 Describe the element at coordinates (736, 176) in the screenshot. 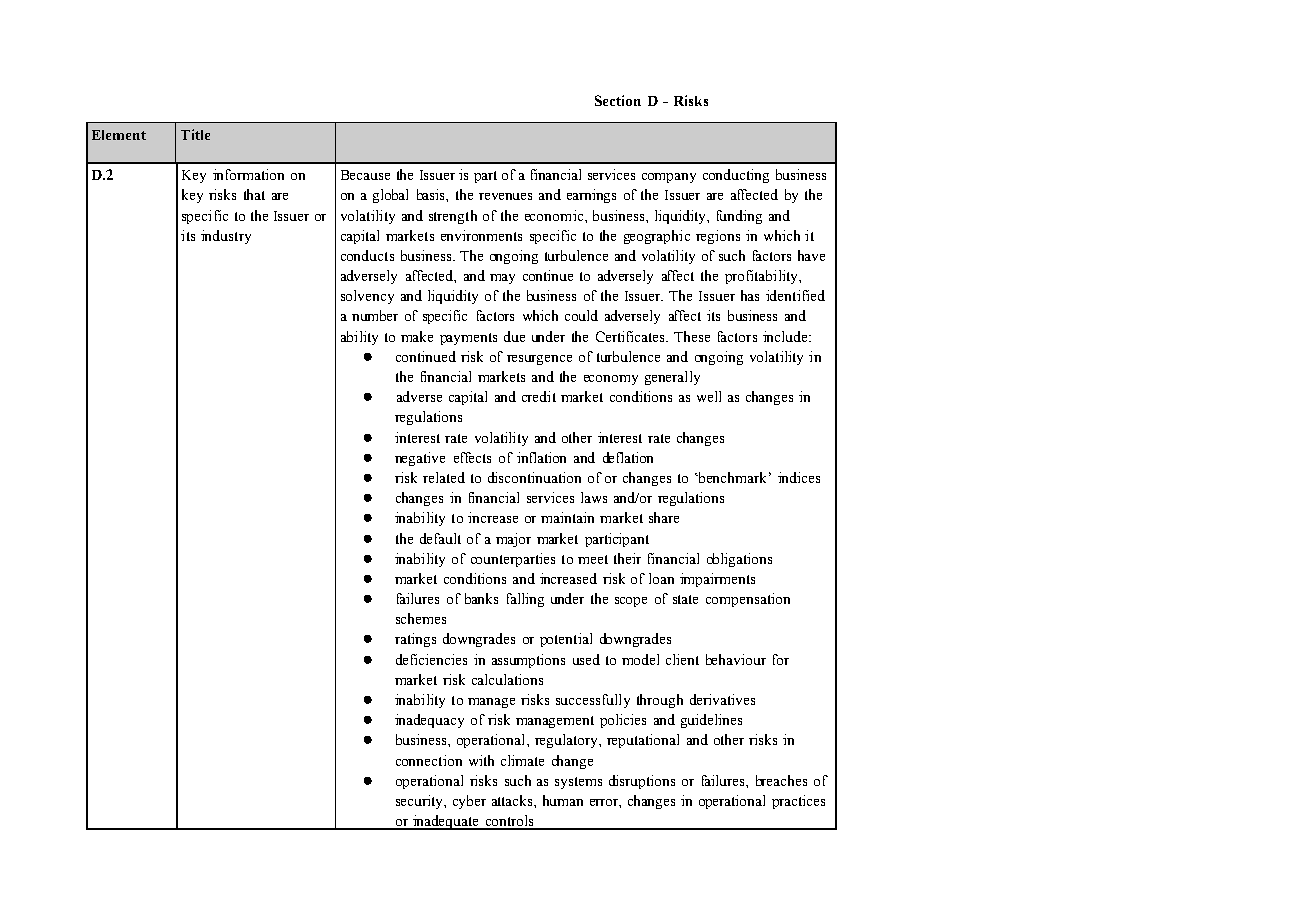

I see `conducting` at that location.
